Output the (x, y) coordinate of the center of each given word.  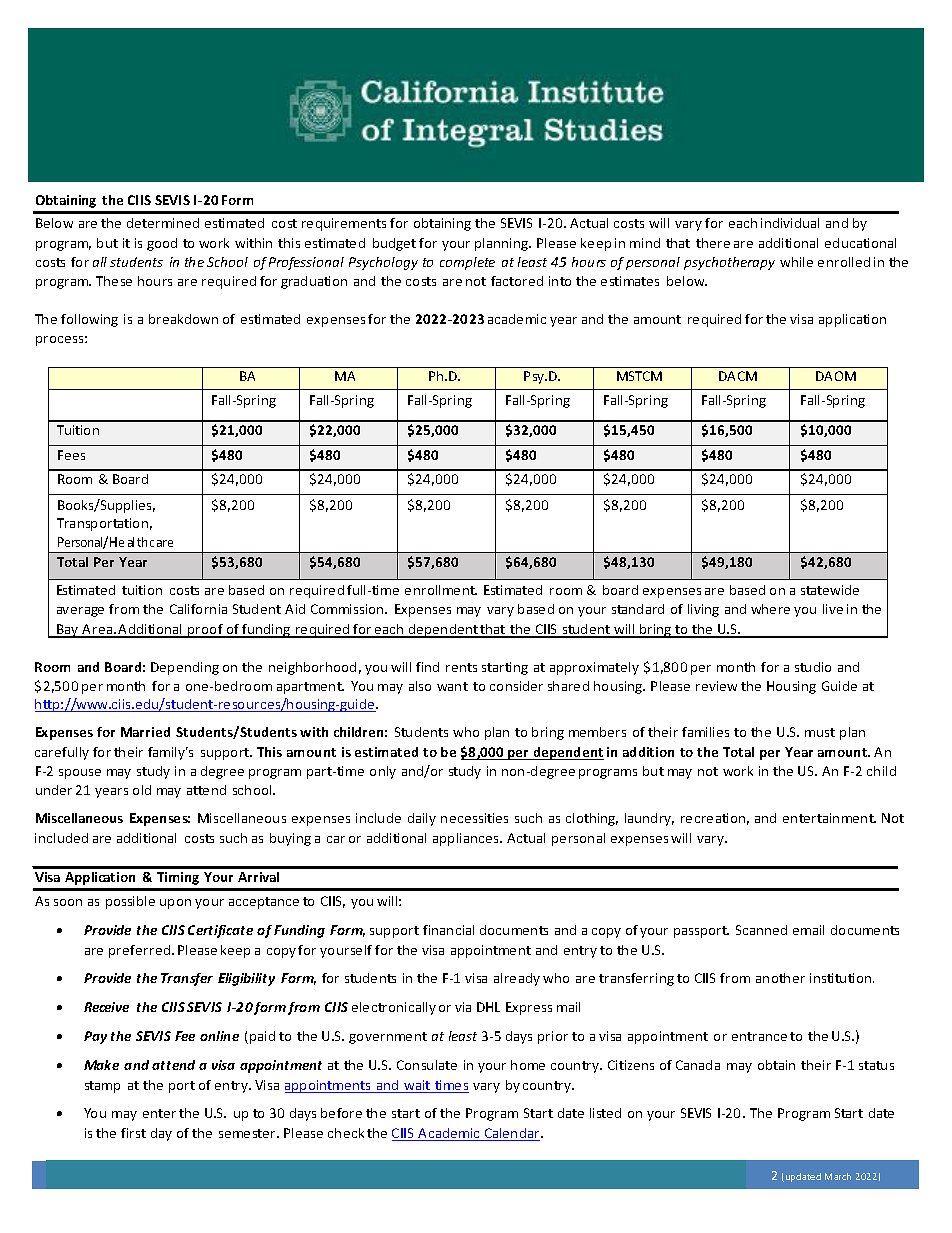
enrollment (441, 590)
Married (145, 732)
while (796, 262)
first (133, 1133)
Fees (71, 455)
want (452, 686)
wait (418, 1086)
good (162, 244)
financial (448, 930)
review (716, 686)
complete (467, 263)
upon (175, 904)
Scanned (761, 930)
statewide (830, 590)
